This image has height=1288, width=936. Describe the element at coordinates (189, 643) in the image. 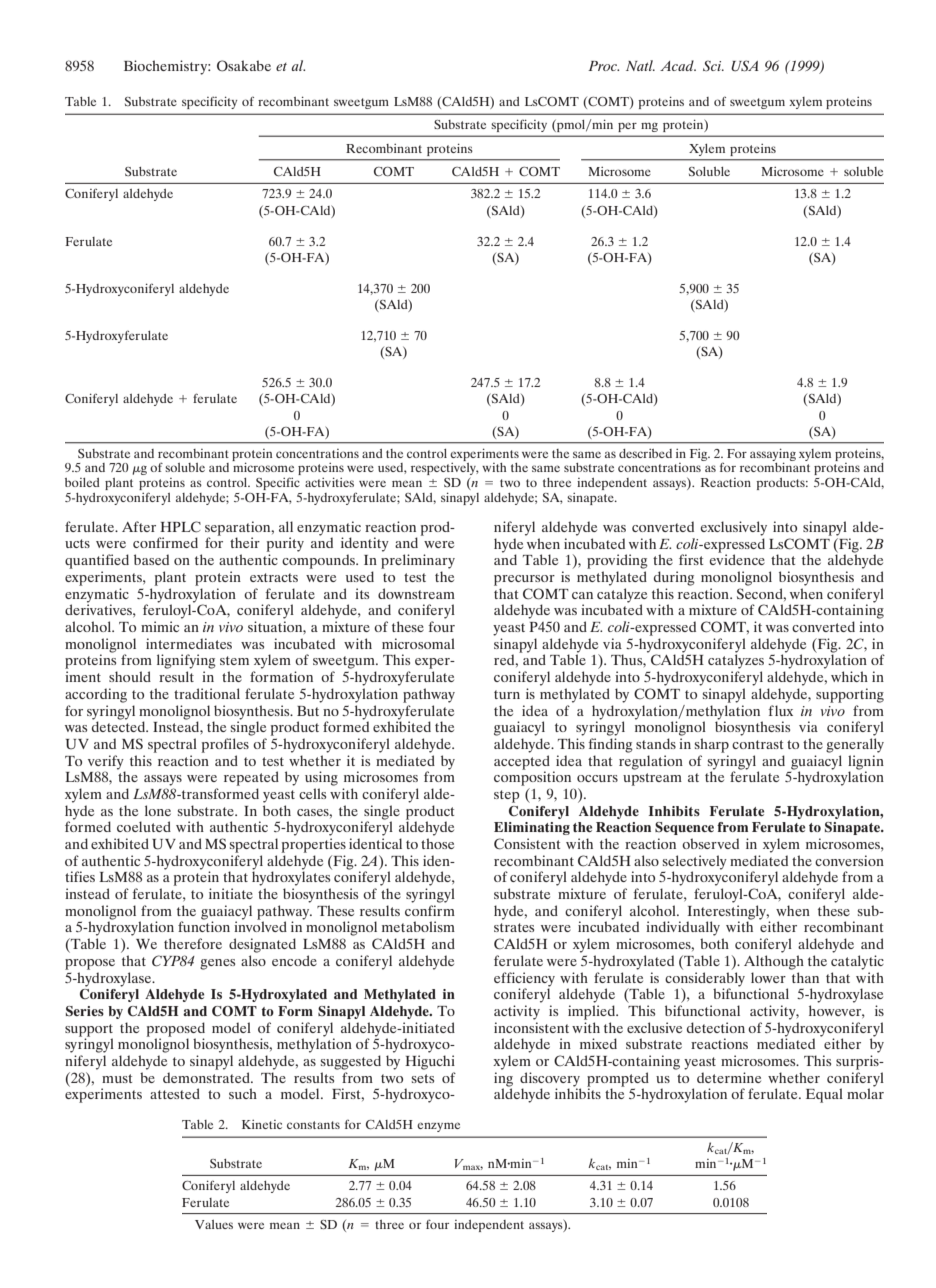

I see `intermediates` at that location.
